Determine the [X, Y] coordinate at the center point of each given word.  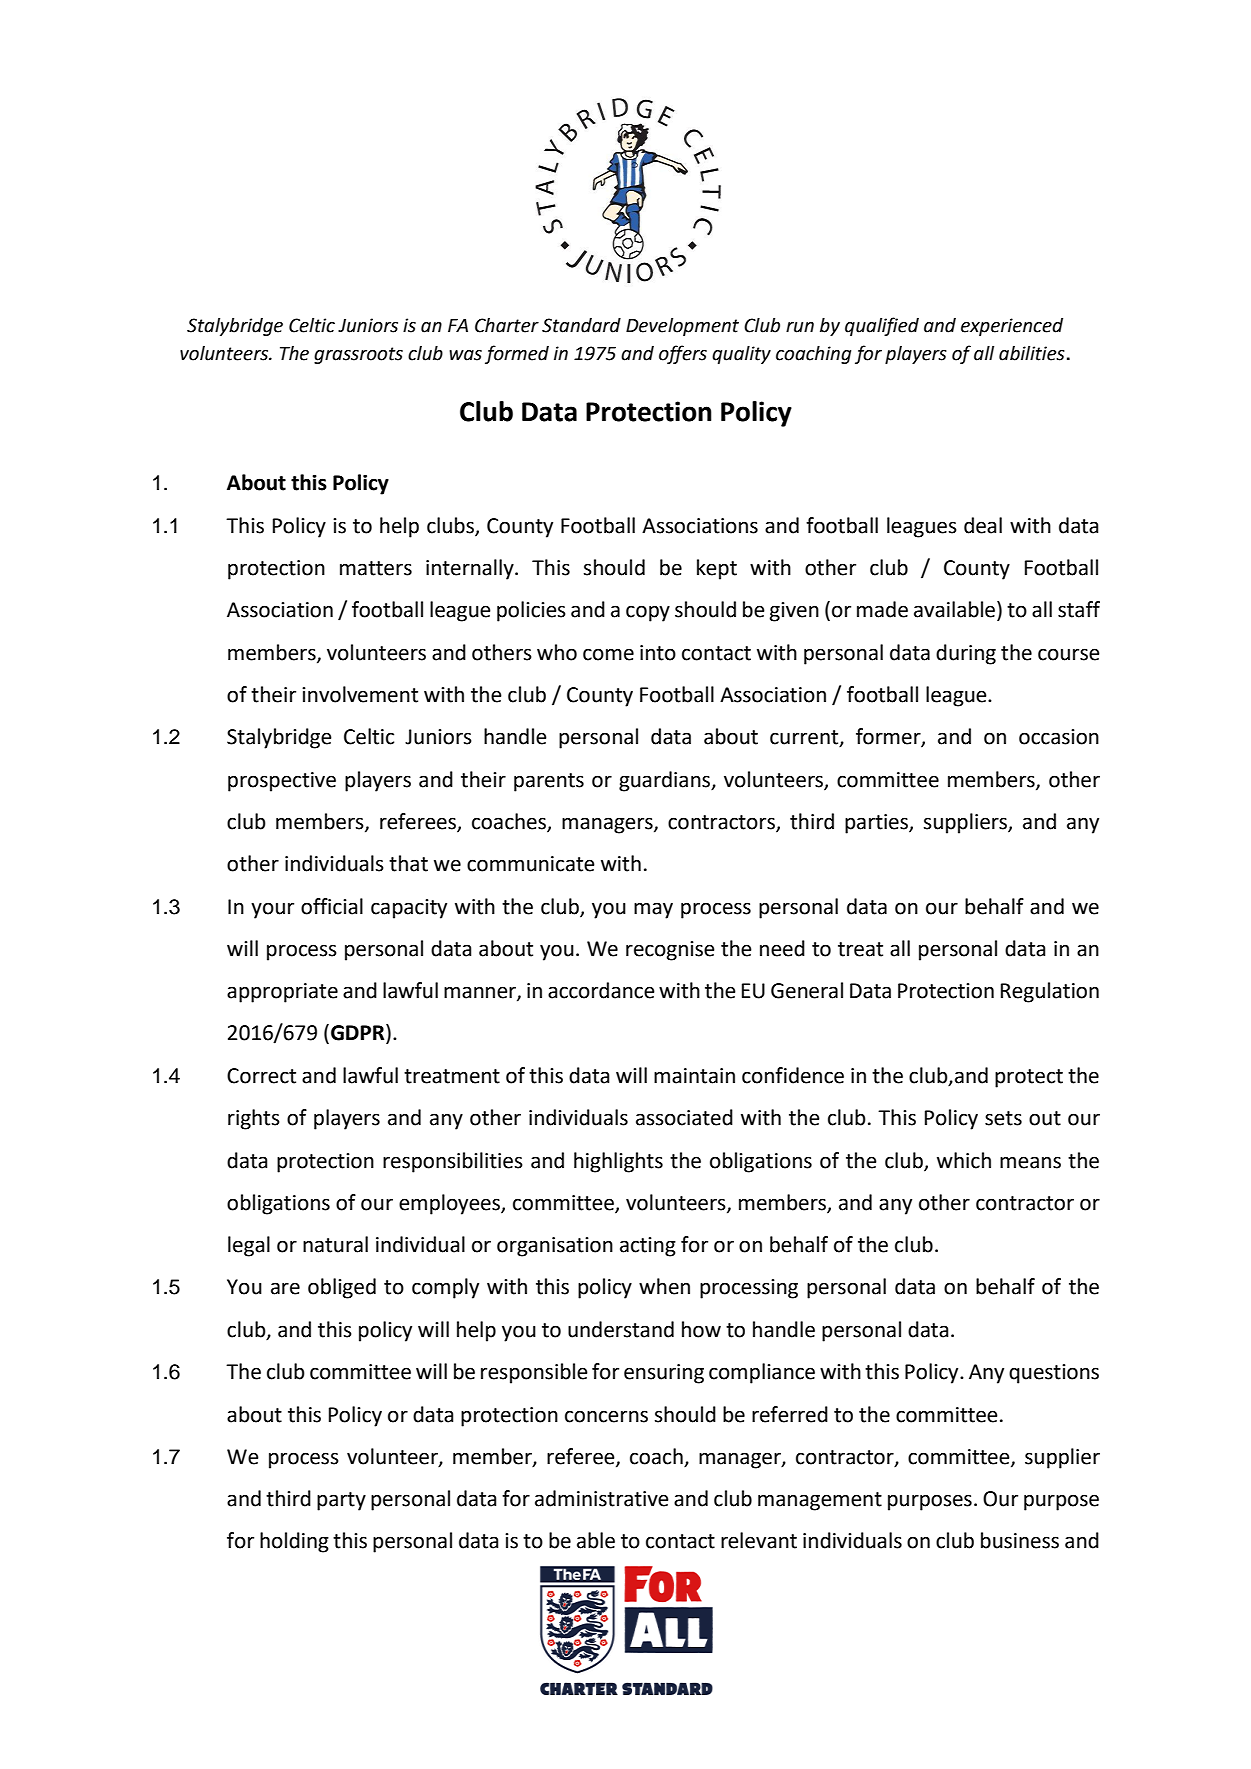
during [966, 654]
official [332, 906]
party [341, 1501]
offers [683, 354]
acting [648, 1247]
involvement [360, 694]
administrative [602, 1498]
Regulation [1050, 992]
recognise [670, 951]
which [964, 1160]
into [658, 653]
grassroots [358, 355]
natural [335, 1244]
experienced [1012, 327]
